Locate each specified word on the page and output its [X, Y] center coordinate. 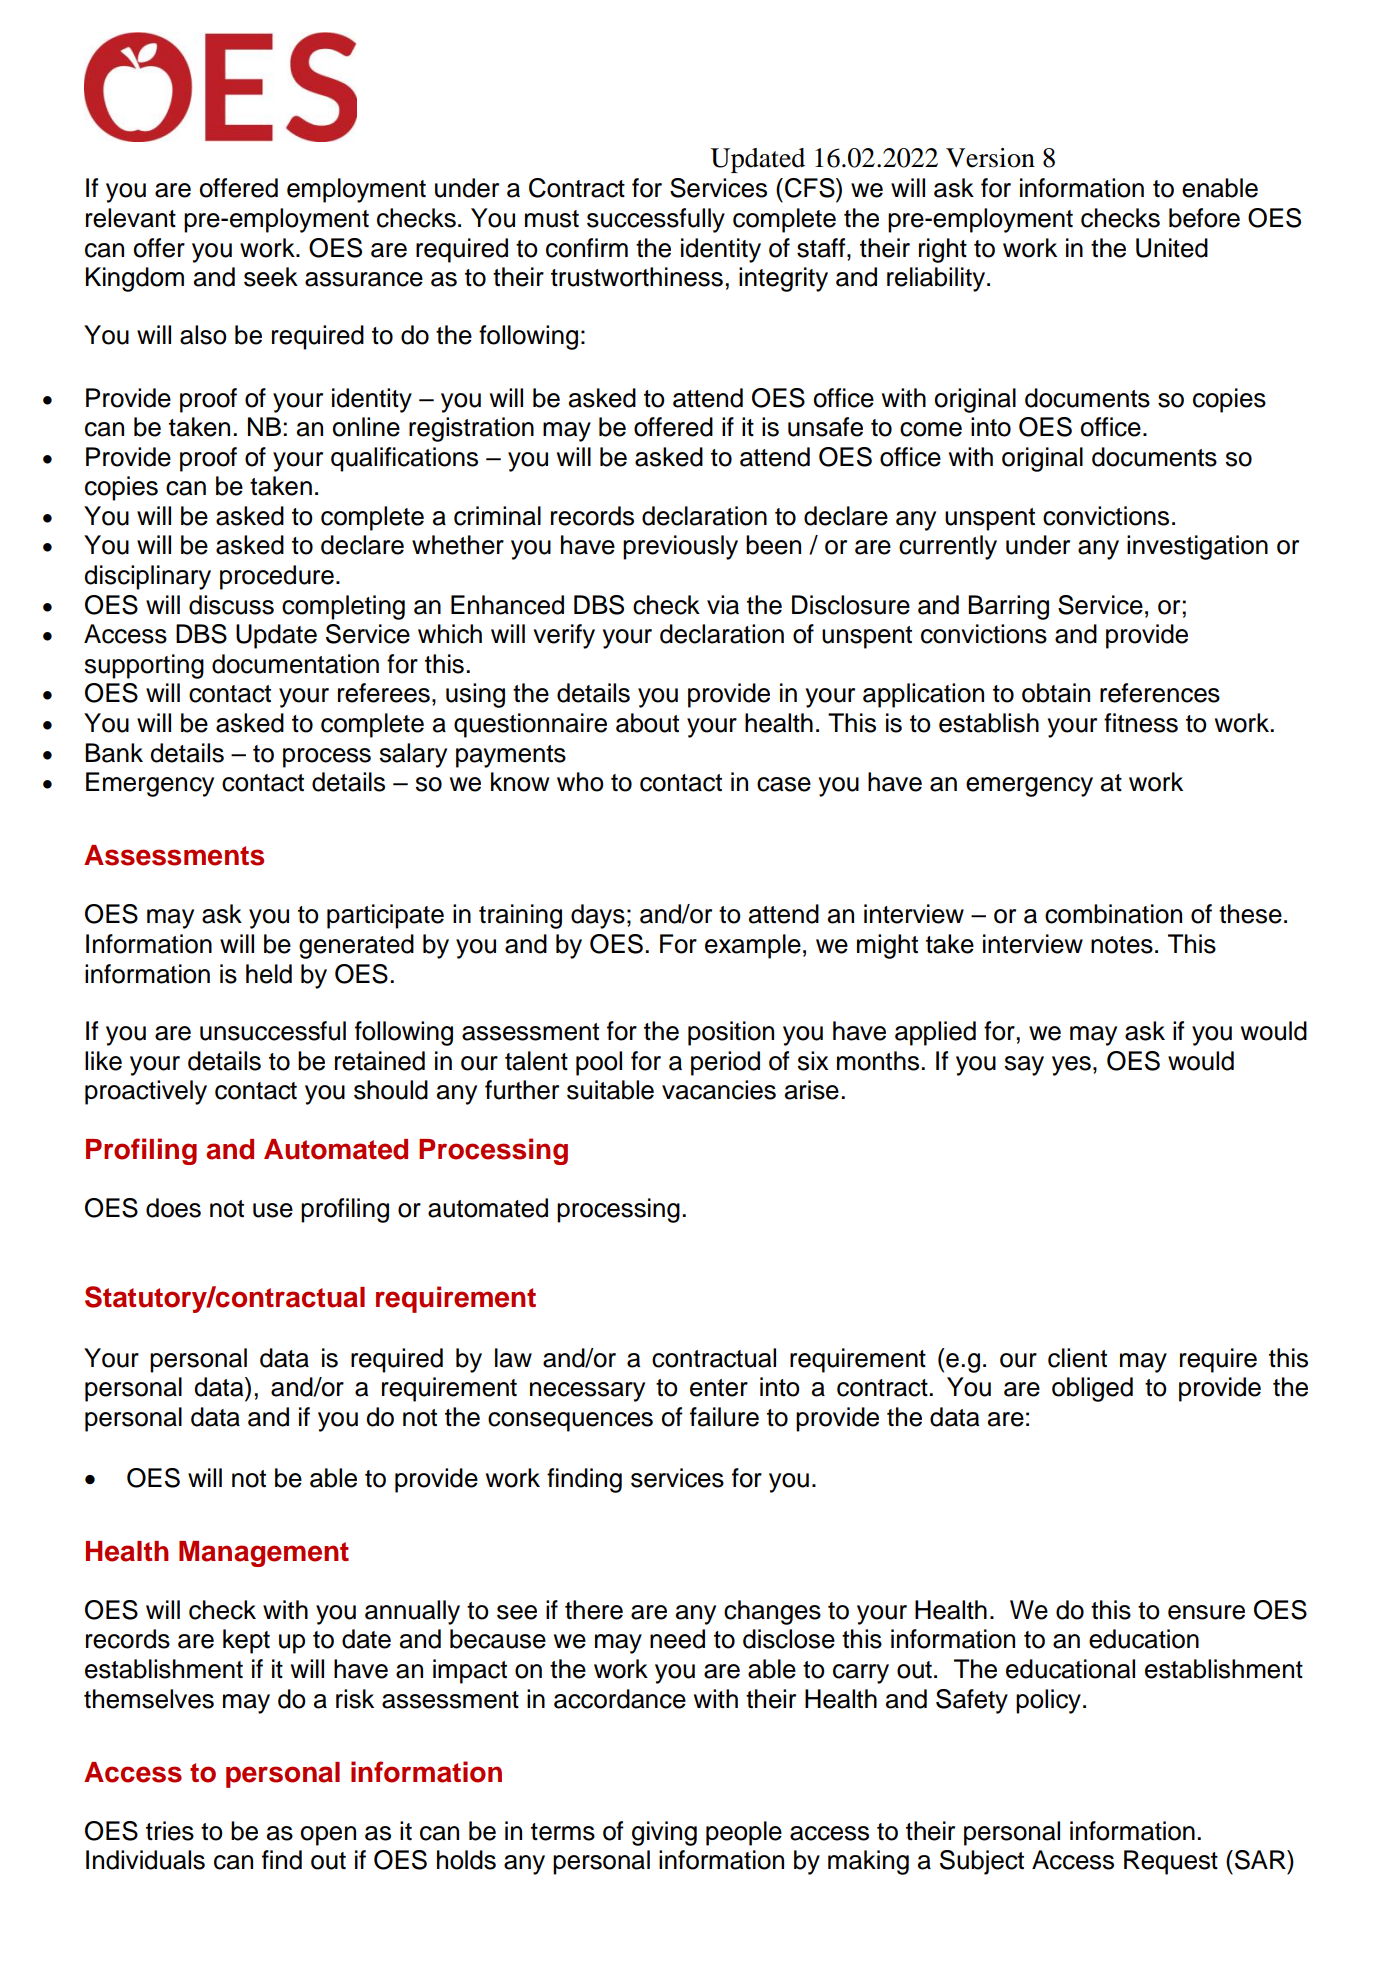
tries [170, 1831]
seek [271, 277]
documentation [295, 664]
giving [664, 1833]
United [1172, 248]
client [1077, 1358]
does [173, 1208]
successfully [656, 220]
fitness [1141, 723]
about [647, 723]
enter [719, 1388]
